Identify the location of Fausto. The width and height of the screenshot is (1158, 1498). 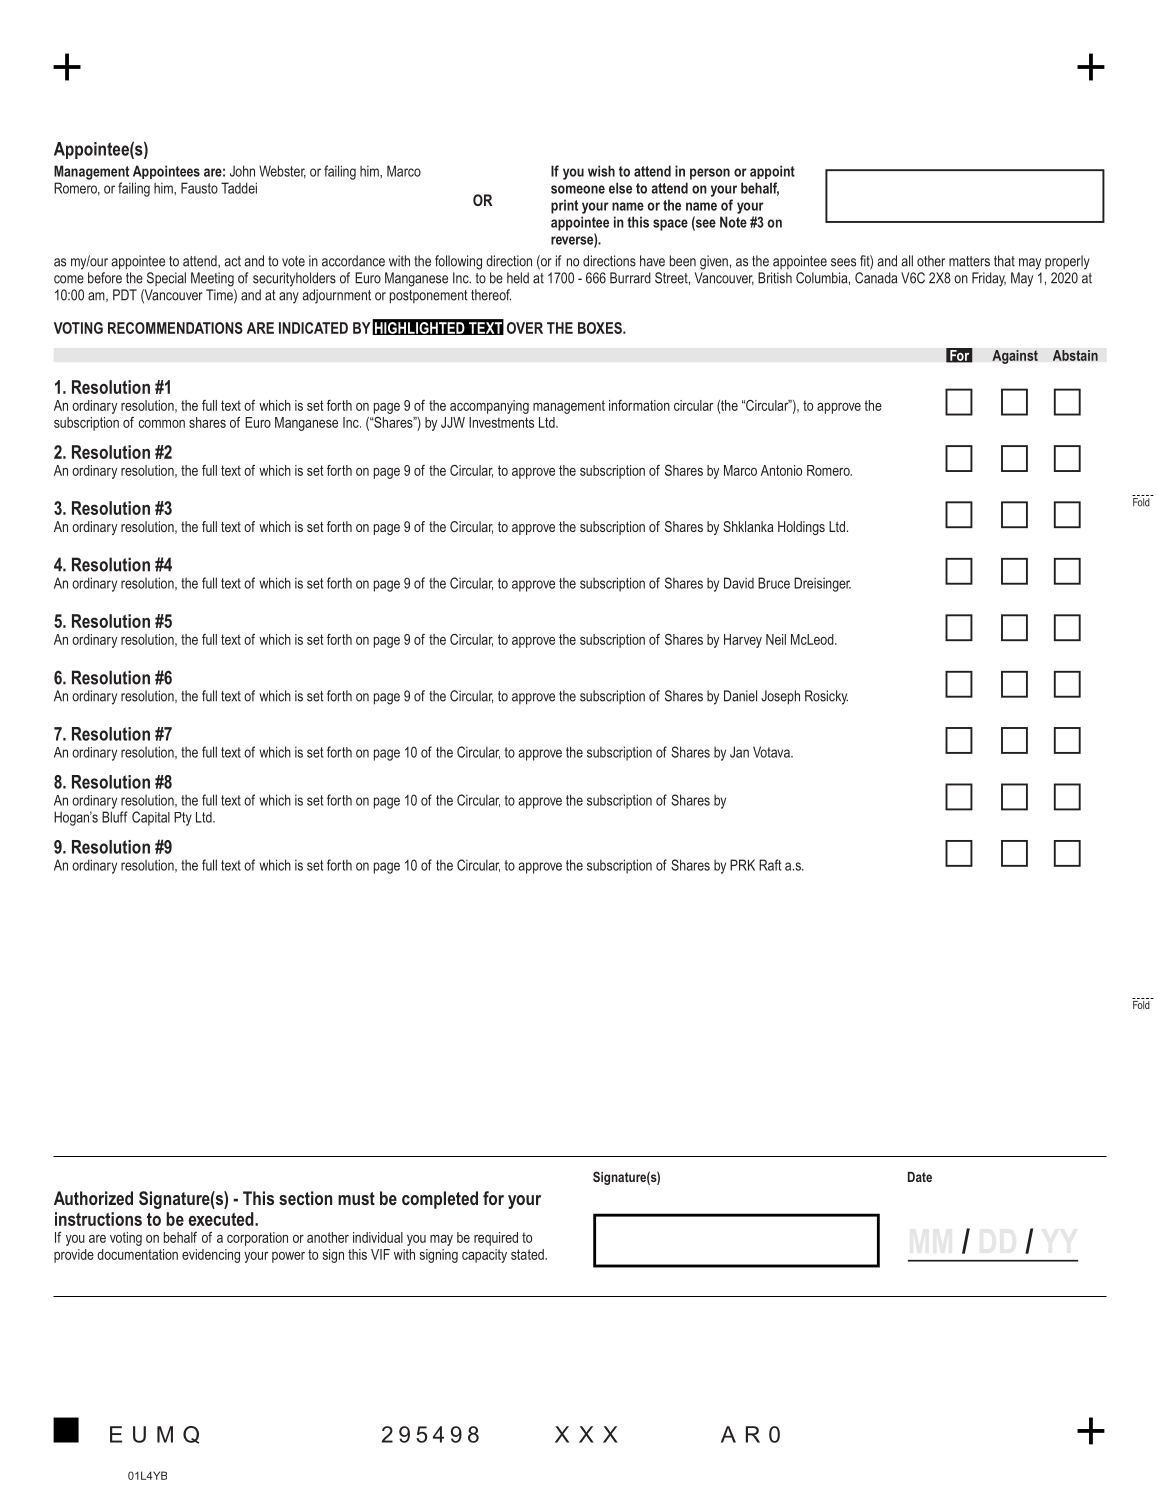
(199, 188).
